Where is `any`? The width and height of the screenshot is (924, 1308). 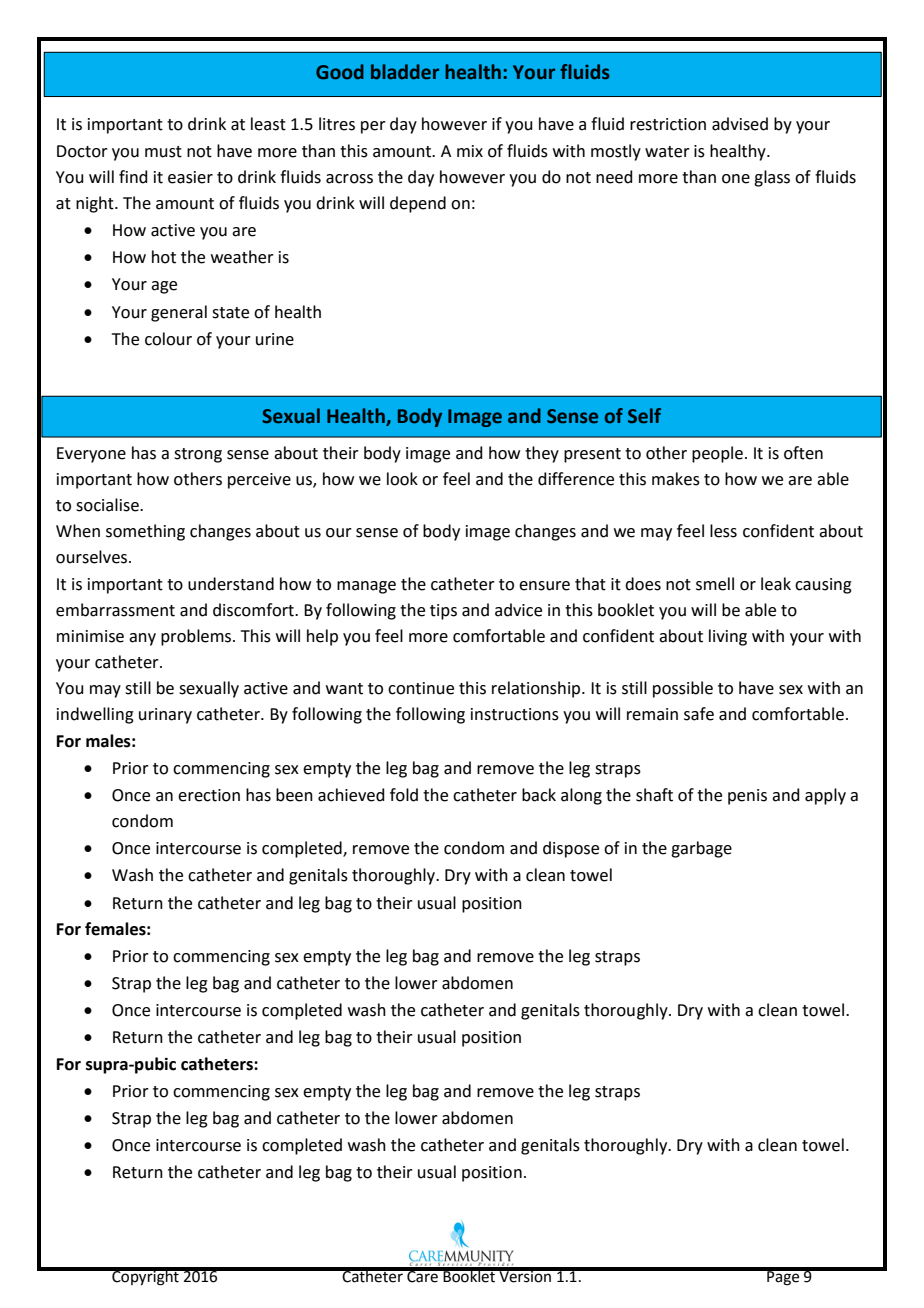 any is located at coordinates (142, 639).
